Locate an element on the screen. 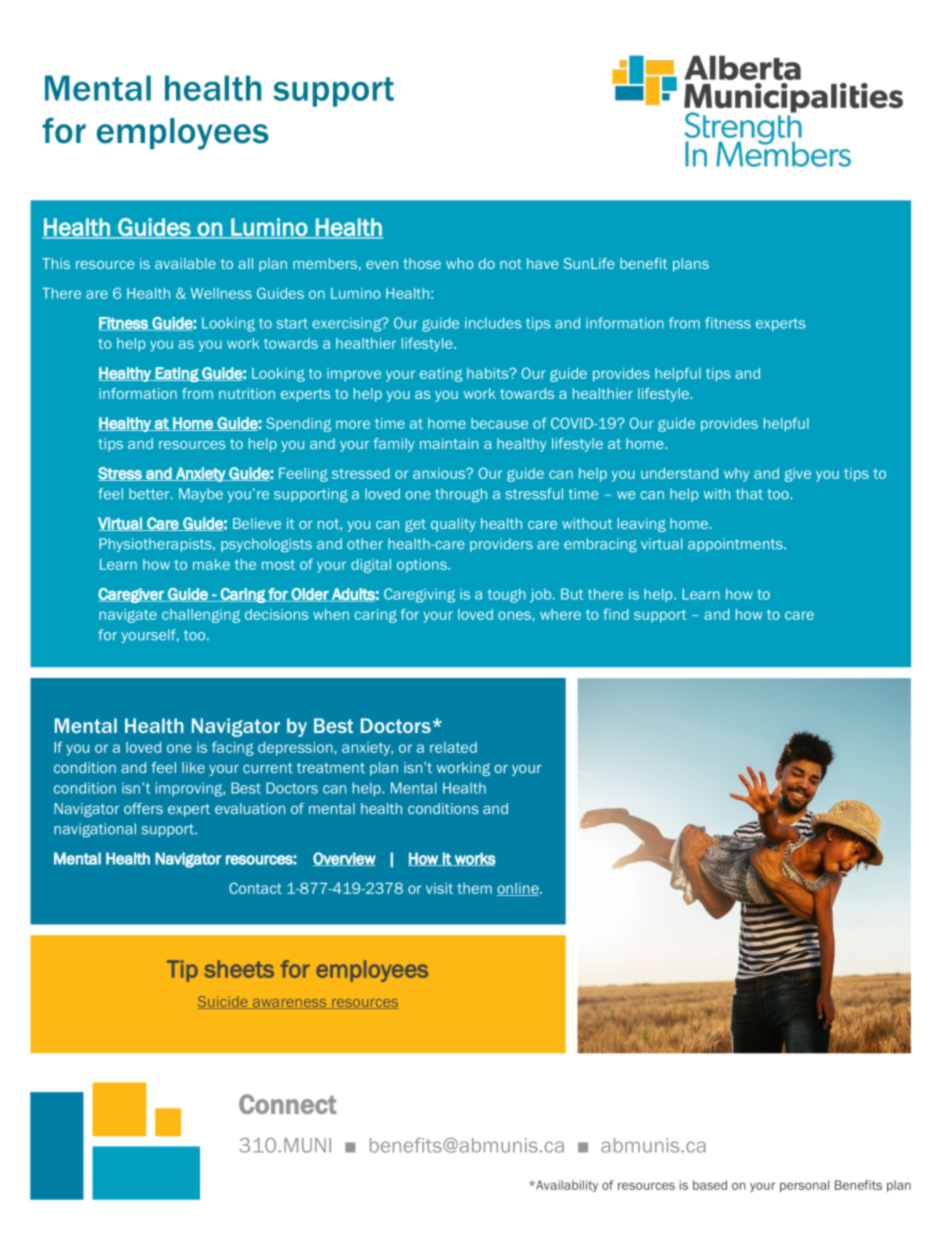 Image resolution: width=952 pixels, height=1233 pixels. those is located at coordinates (422, 263).
